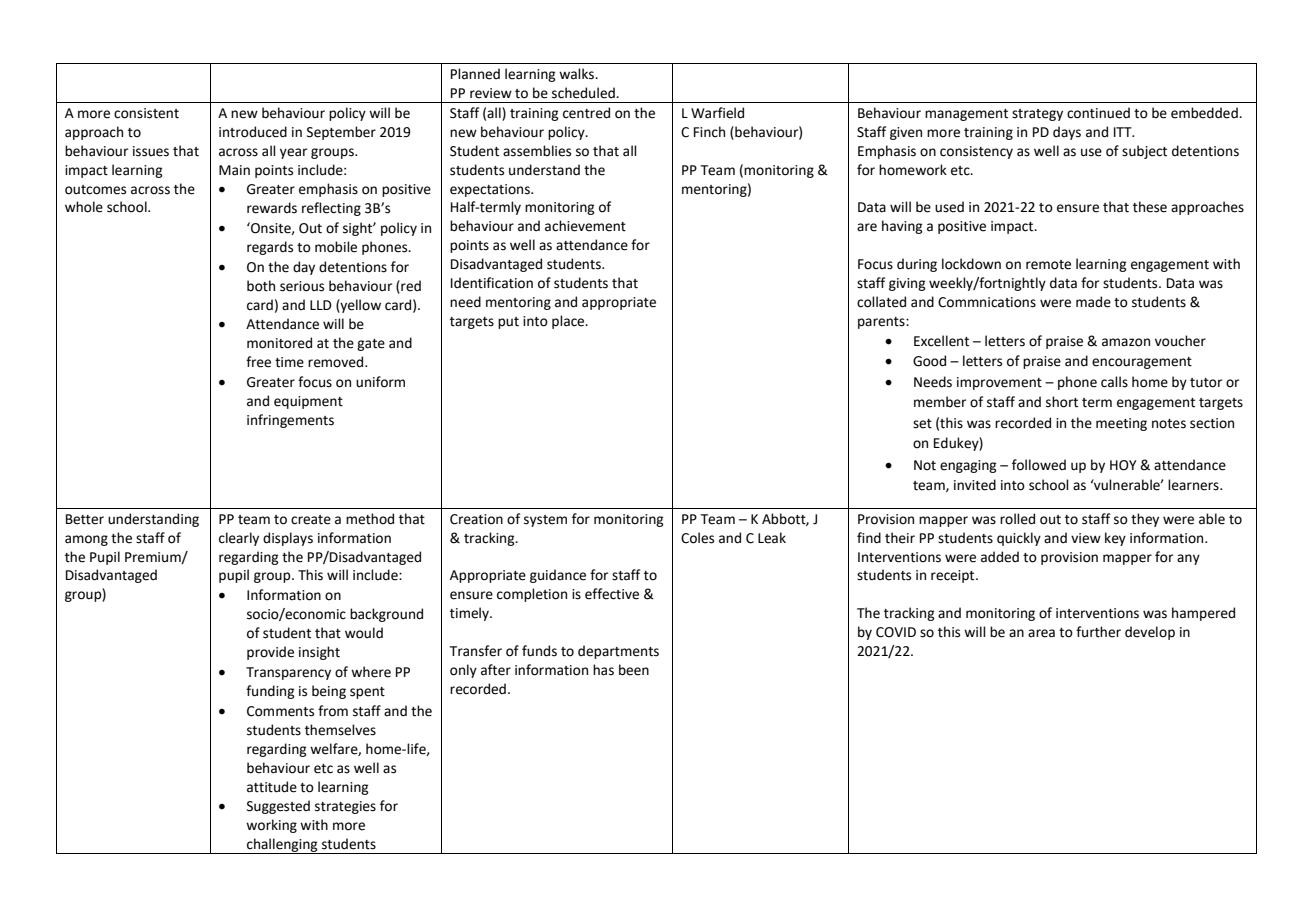 The height and width of the screenshot is (924, 1308). What do you see at coordinates (146, 113) in the screenshot?
I see `consistent` at bounding box center [146, 113].
